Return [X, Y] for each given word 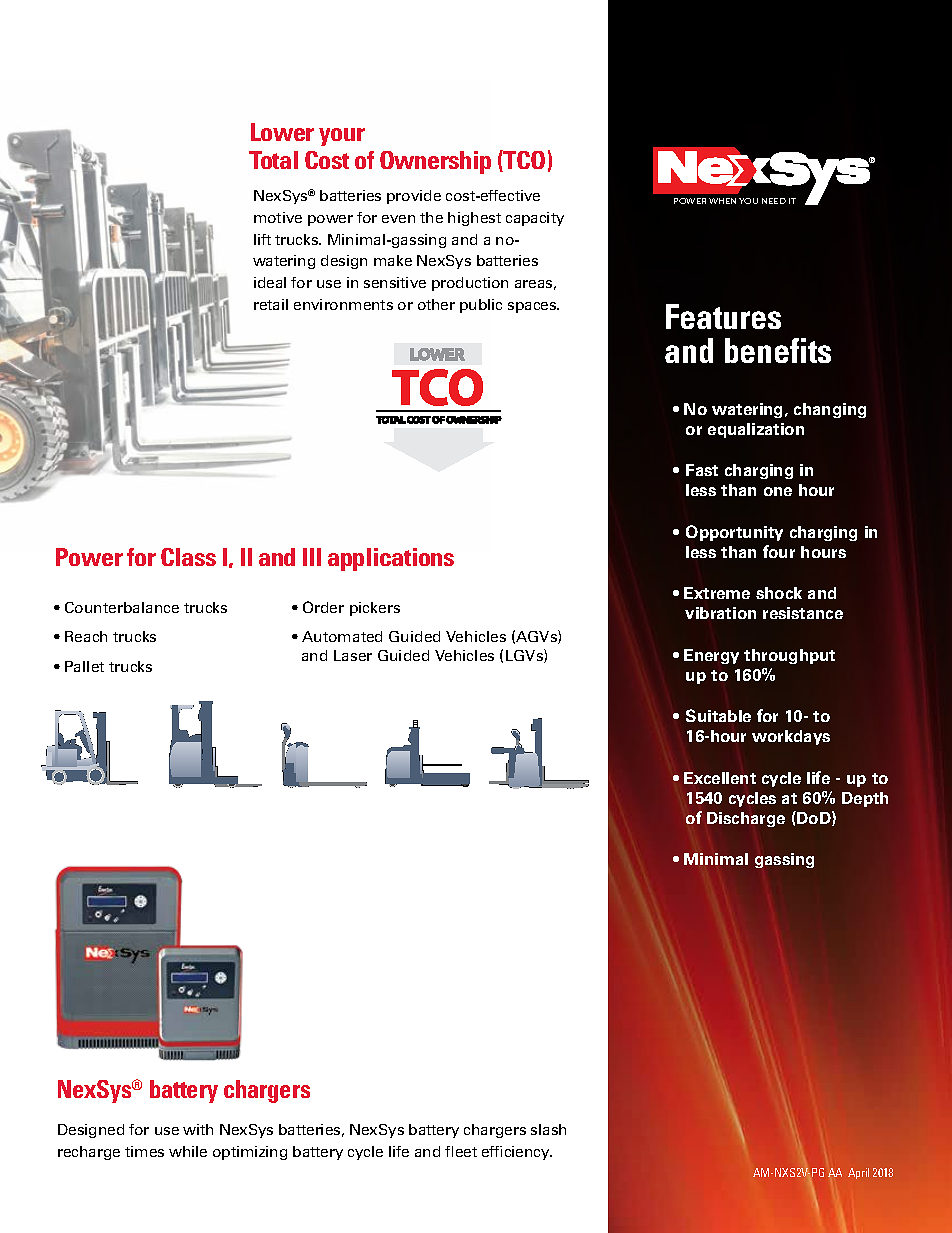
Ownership [435, 162]
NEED [774, 201]
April [858, 1173]
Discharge [746, 819]
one [778, 491]
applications [391, 559]
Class [188, 557]
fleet [461, 1151]
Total [273, 160]
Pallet [84, 666]
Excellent [720, 778]
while [188, 1151]
